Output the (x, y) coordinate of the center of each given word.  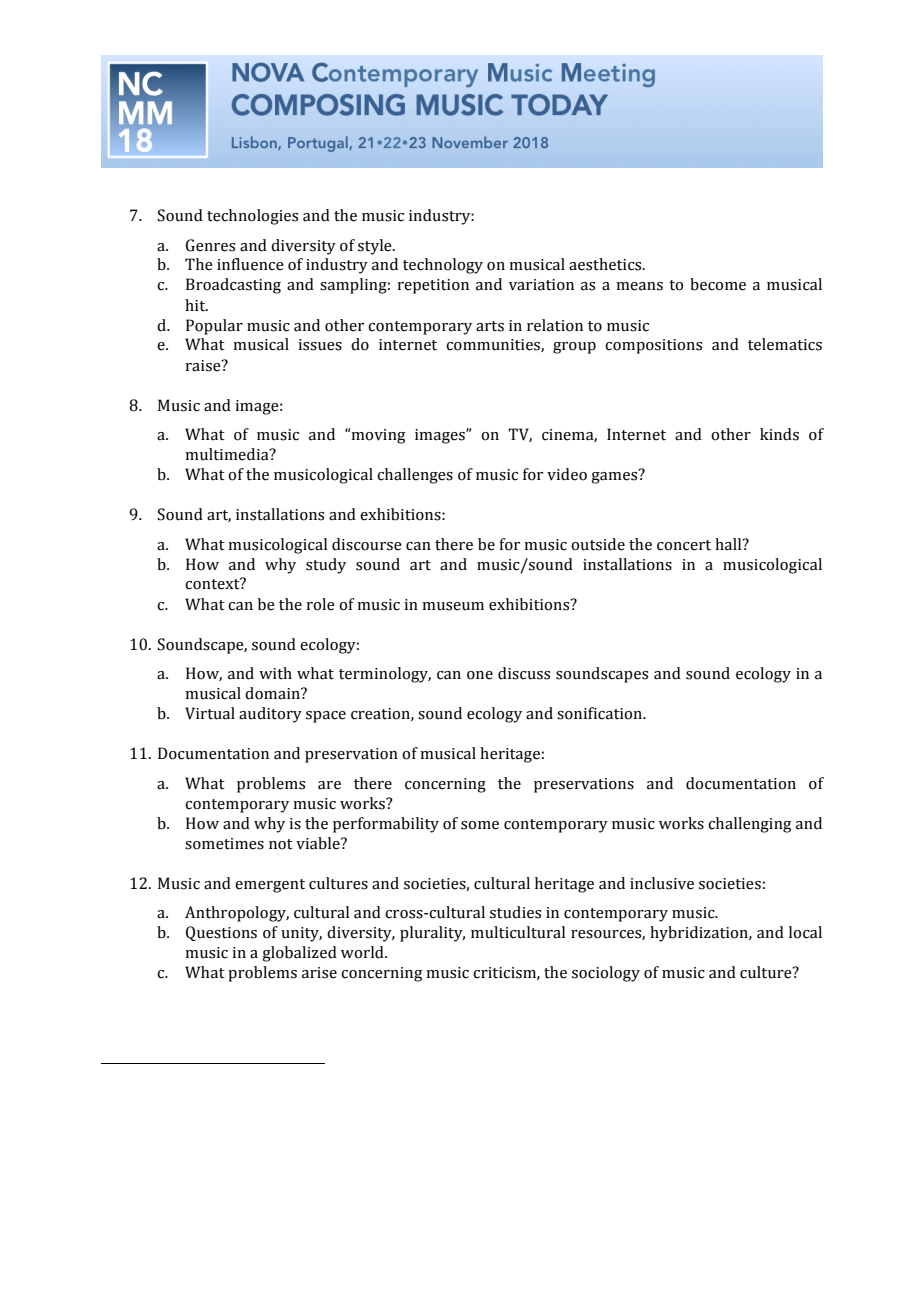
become (718, 284)
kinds (779, 434)
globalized (299, 954)
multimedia (228, 454)
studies (515, 912)
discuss (524, 673)
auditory (270, 715)
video (567, 474)
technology (443, 266)
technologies (252, 217)
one (480, 675)
